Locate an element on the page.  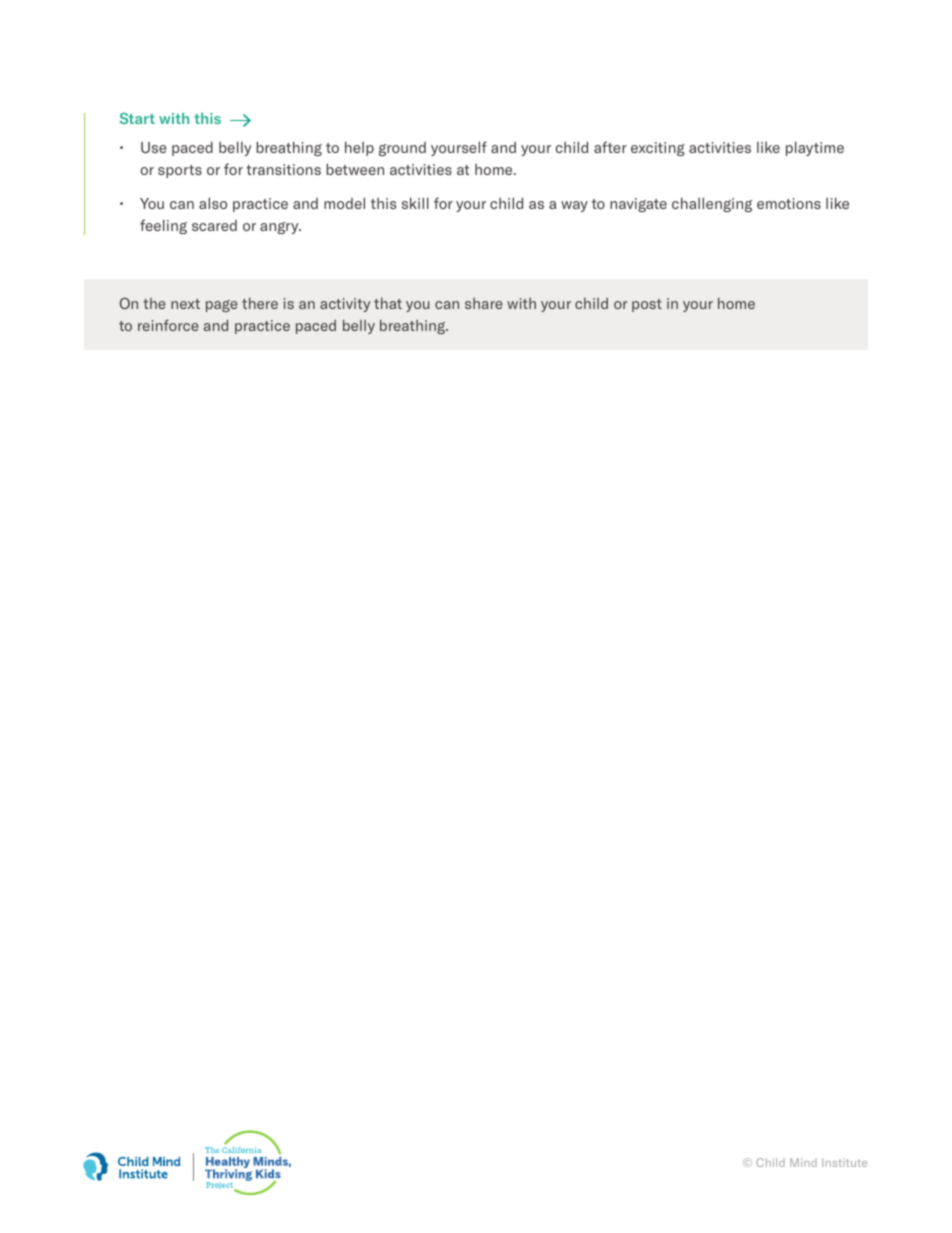
reinforce is located at coordinates (168, 325).
